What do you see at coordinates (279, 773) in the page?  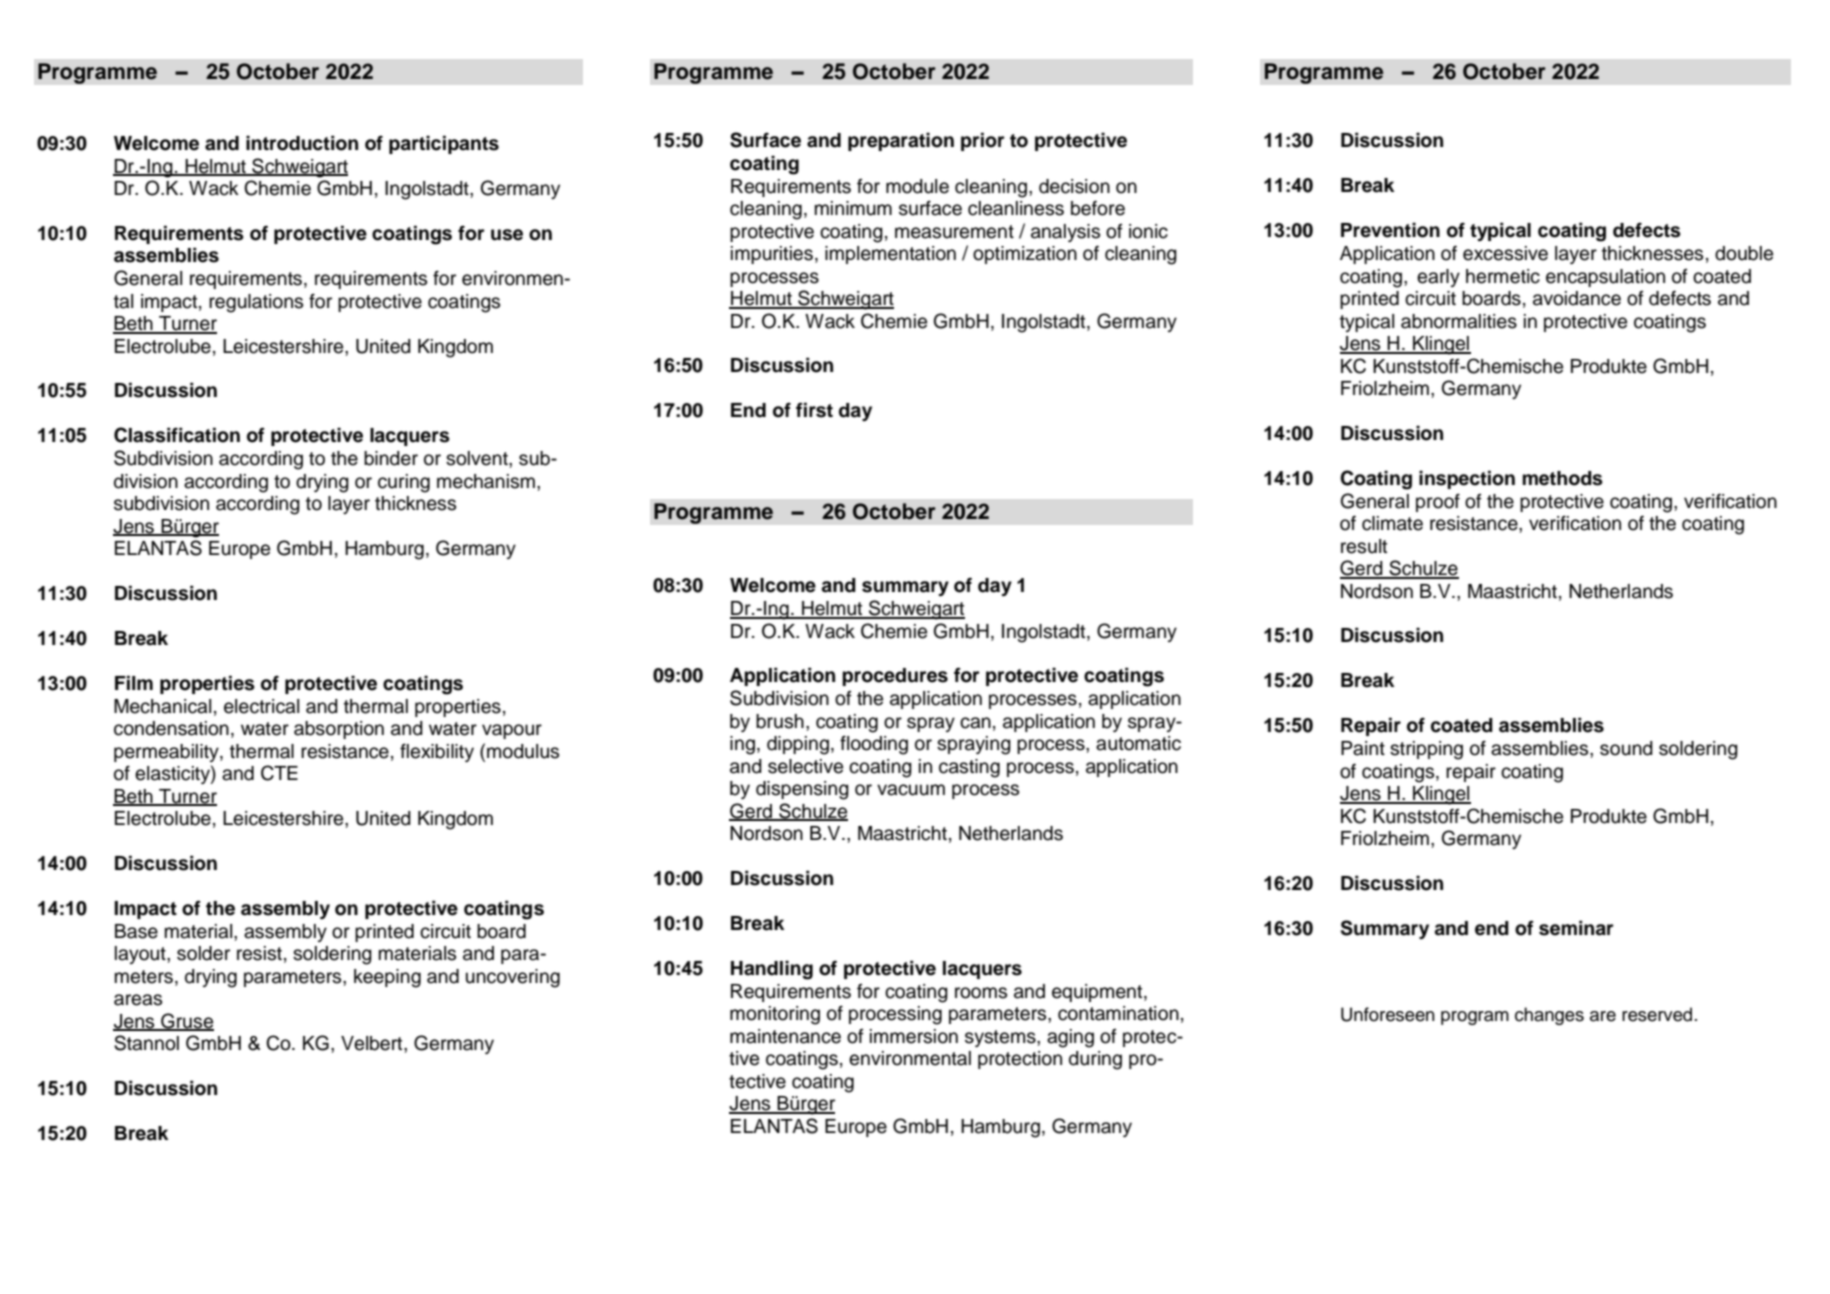 I see `CTE` at bounding box center [279, 773].
